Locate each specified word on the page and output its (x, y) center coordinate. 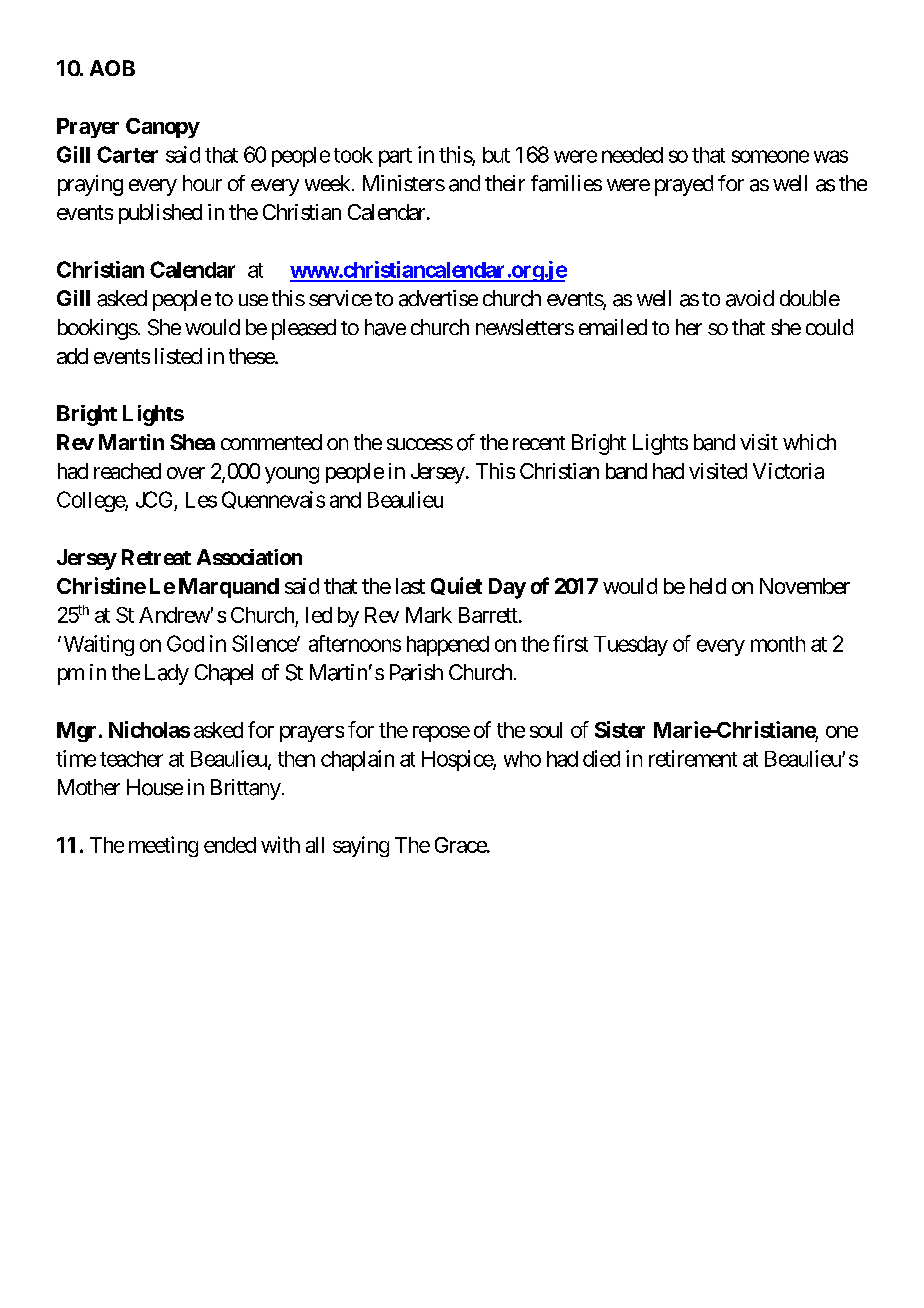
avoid (750, 298)
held (708, 586)
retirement (693, 758)
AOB (112, 68)
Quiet (456, 586)
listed (178, 356)
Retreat (156, 557)
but (496, 155)
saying (361, 846)
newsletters (525, 327)
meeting (163, 846)
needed (632, 155)
